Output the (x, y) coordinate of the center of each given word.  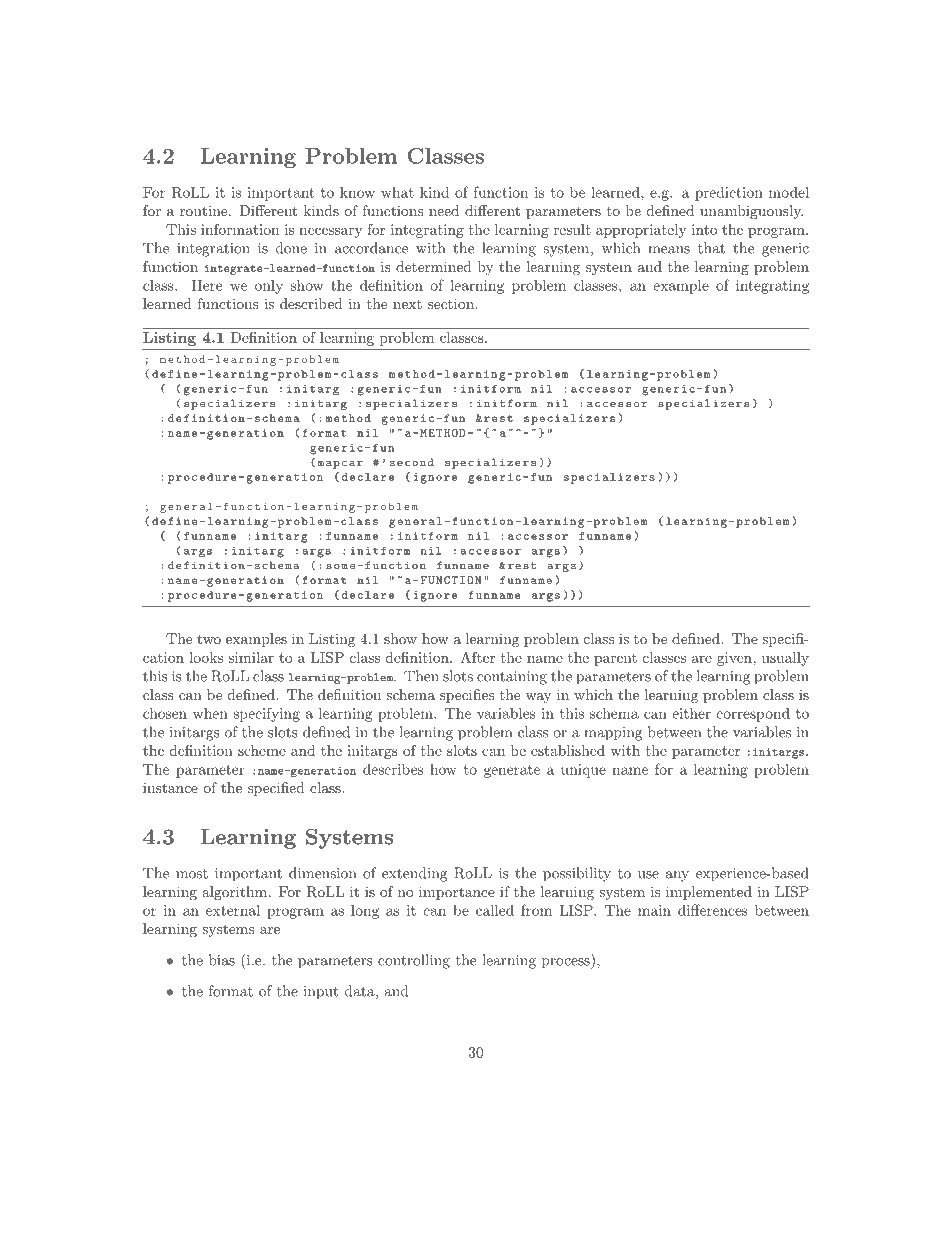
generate (512, 771)
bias (222, 960)
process (567, 963)
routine (205, 211)
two (209, 639)
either (691, 713)
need (444, 210)
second (412, 462)
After (477, 657)
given (735, 659)
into (704, 229)
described (311, 303)
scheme (262, 750)
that (711, 248)
